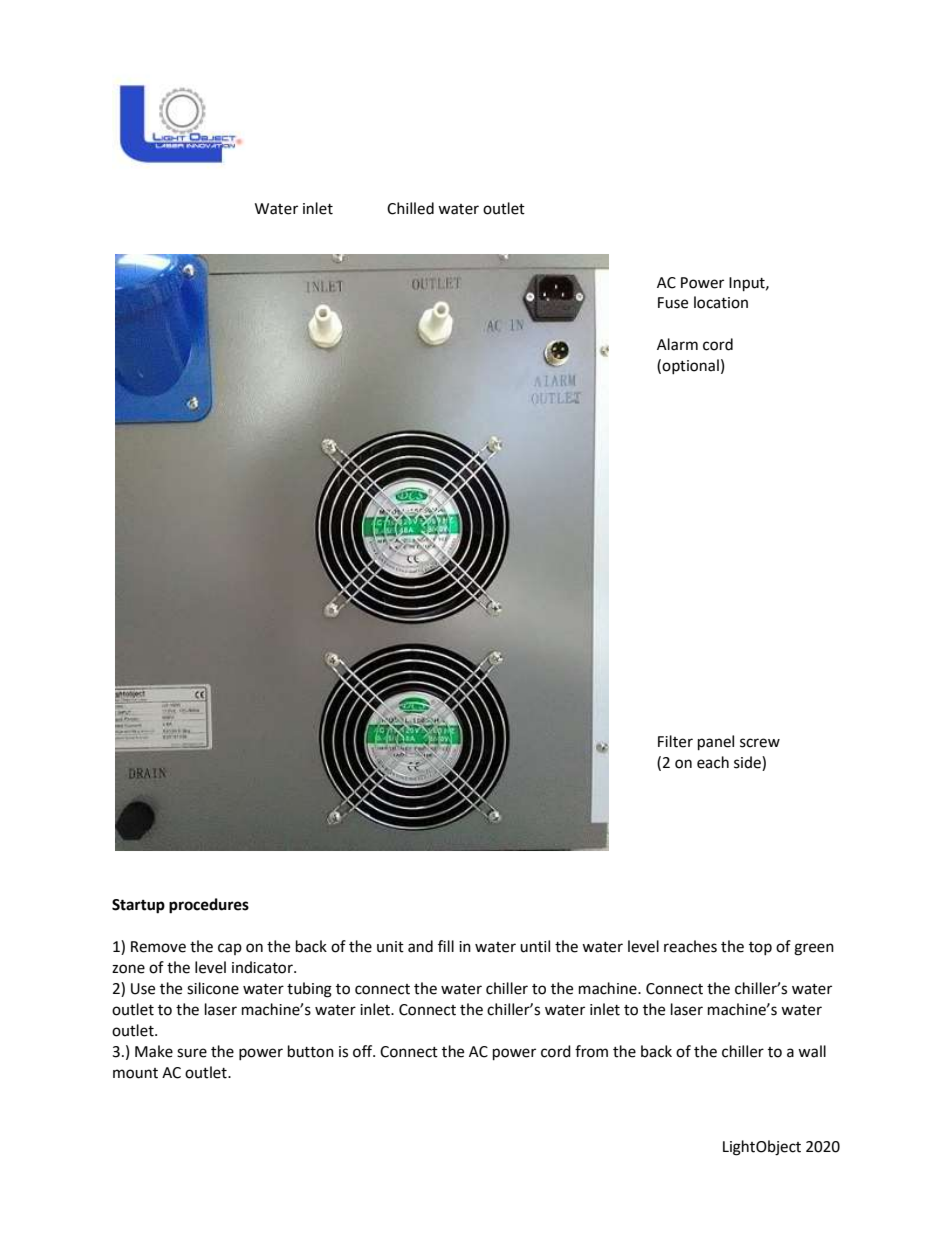 The width and height of the screenshot is (952, 1233). What do you see at coordinates (716, 743) in the screenshot?
I see `panel` at bounding box center [716, 743].
